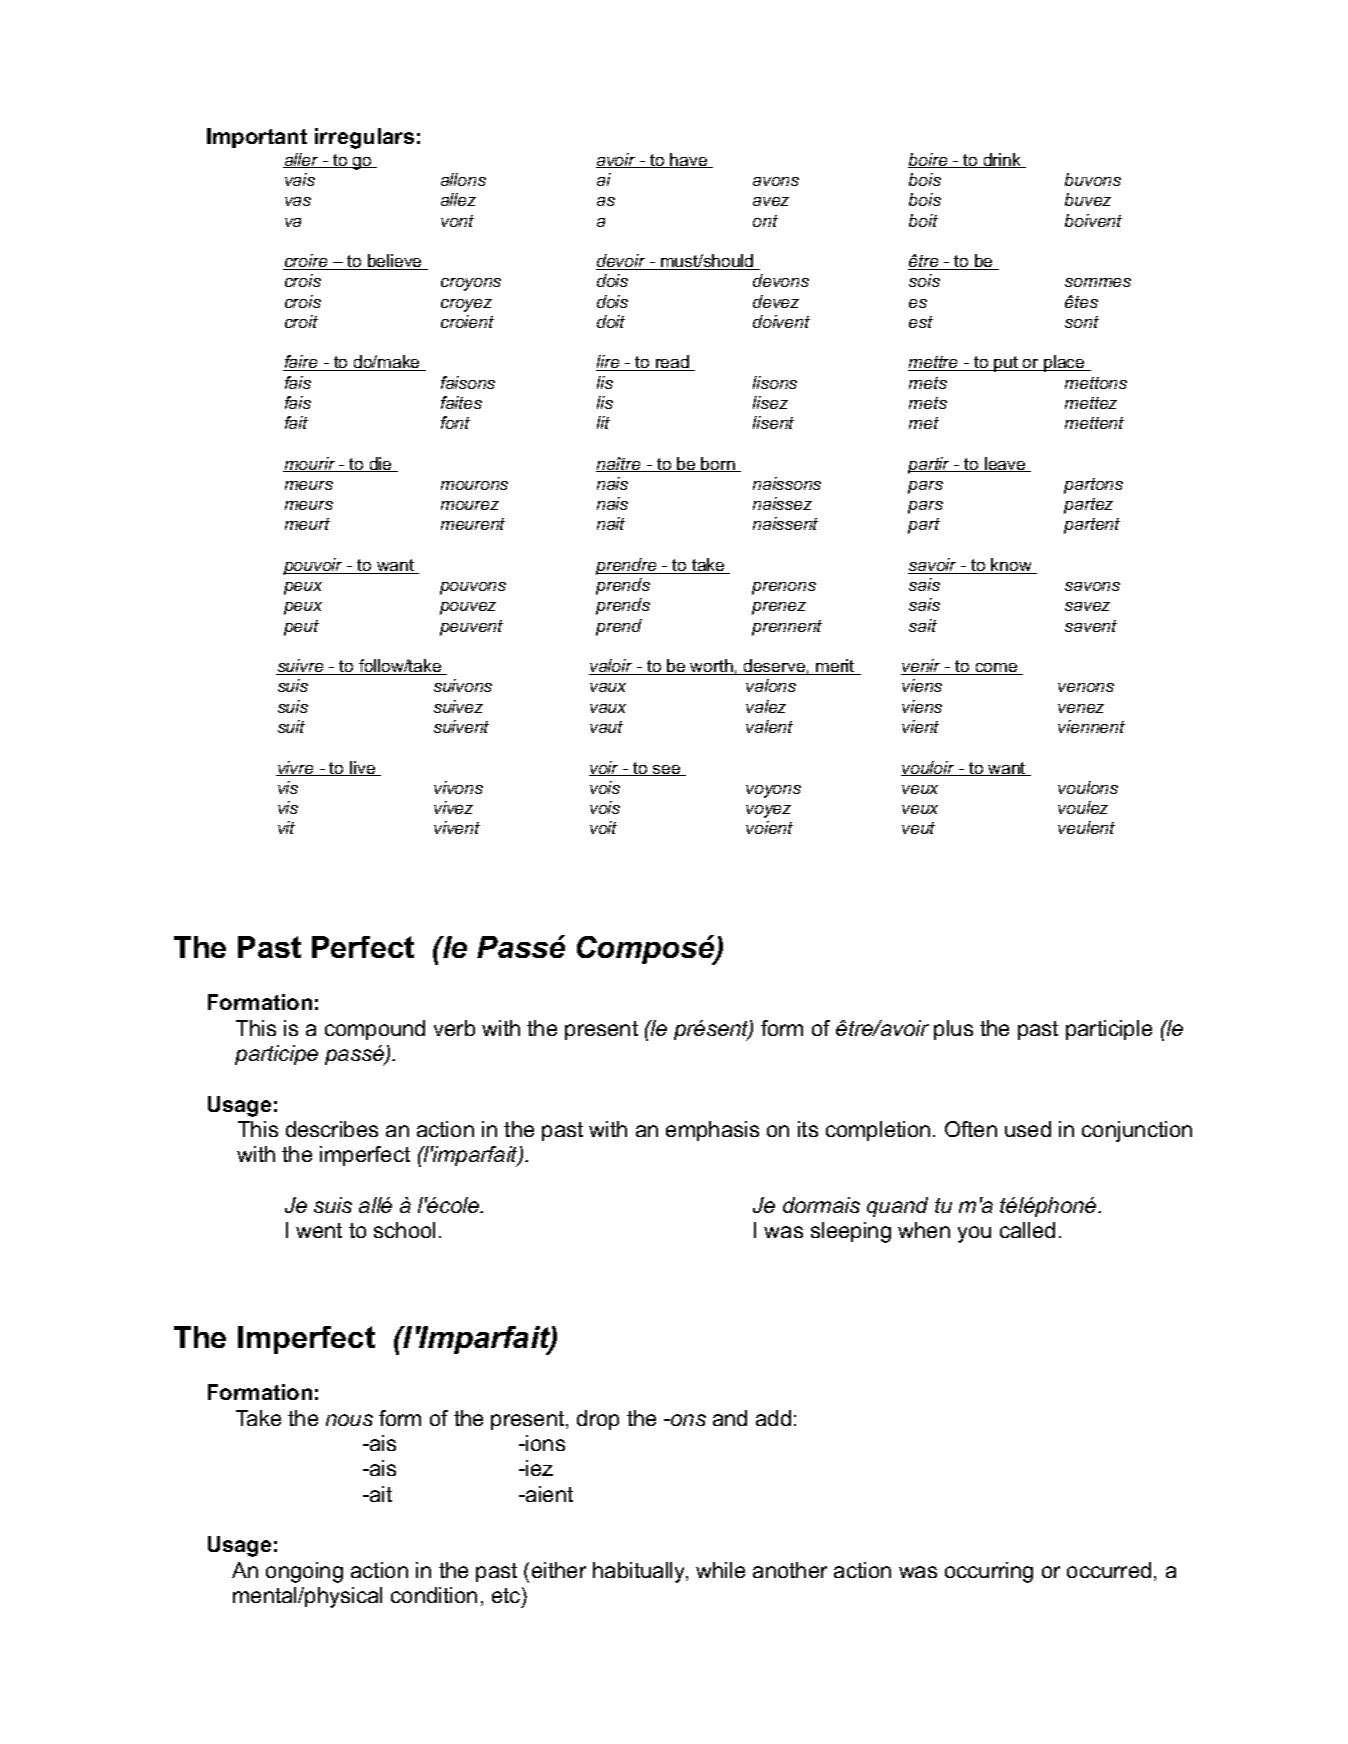  What do you see at coordinates (689, 160) in the image?
I see `have` at bounding box center [689, 160].
